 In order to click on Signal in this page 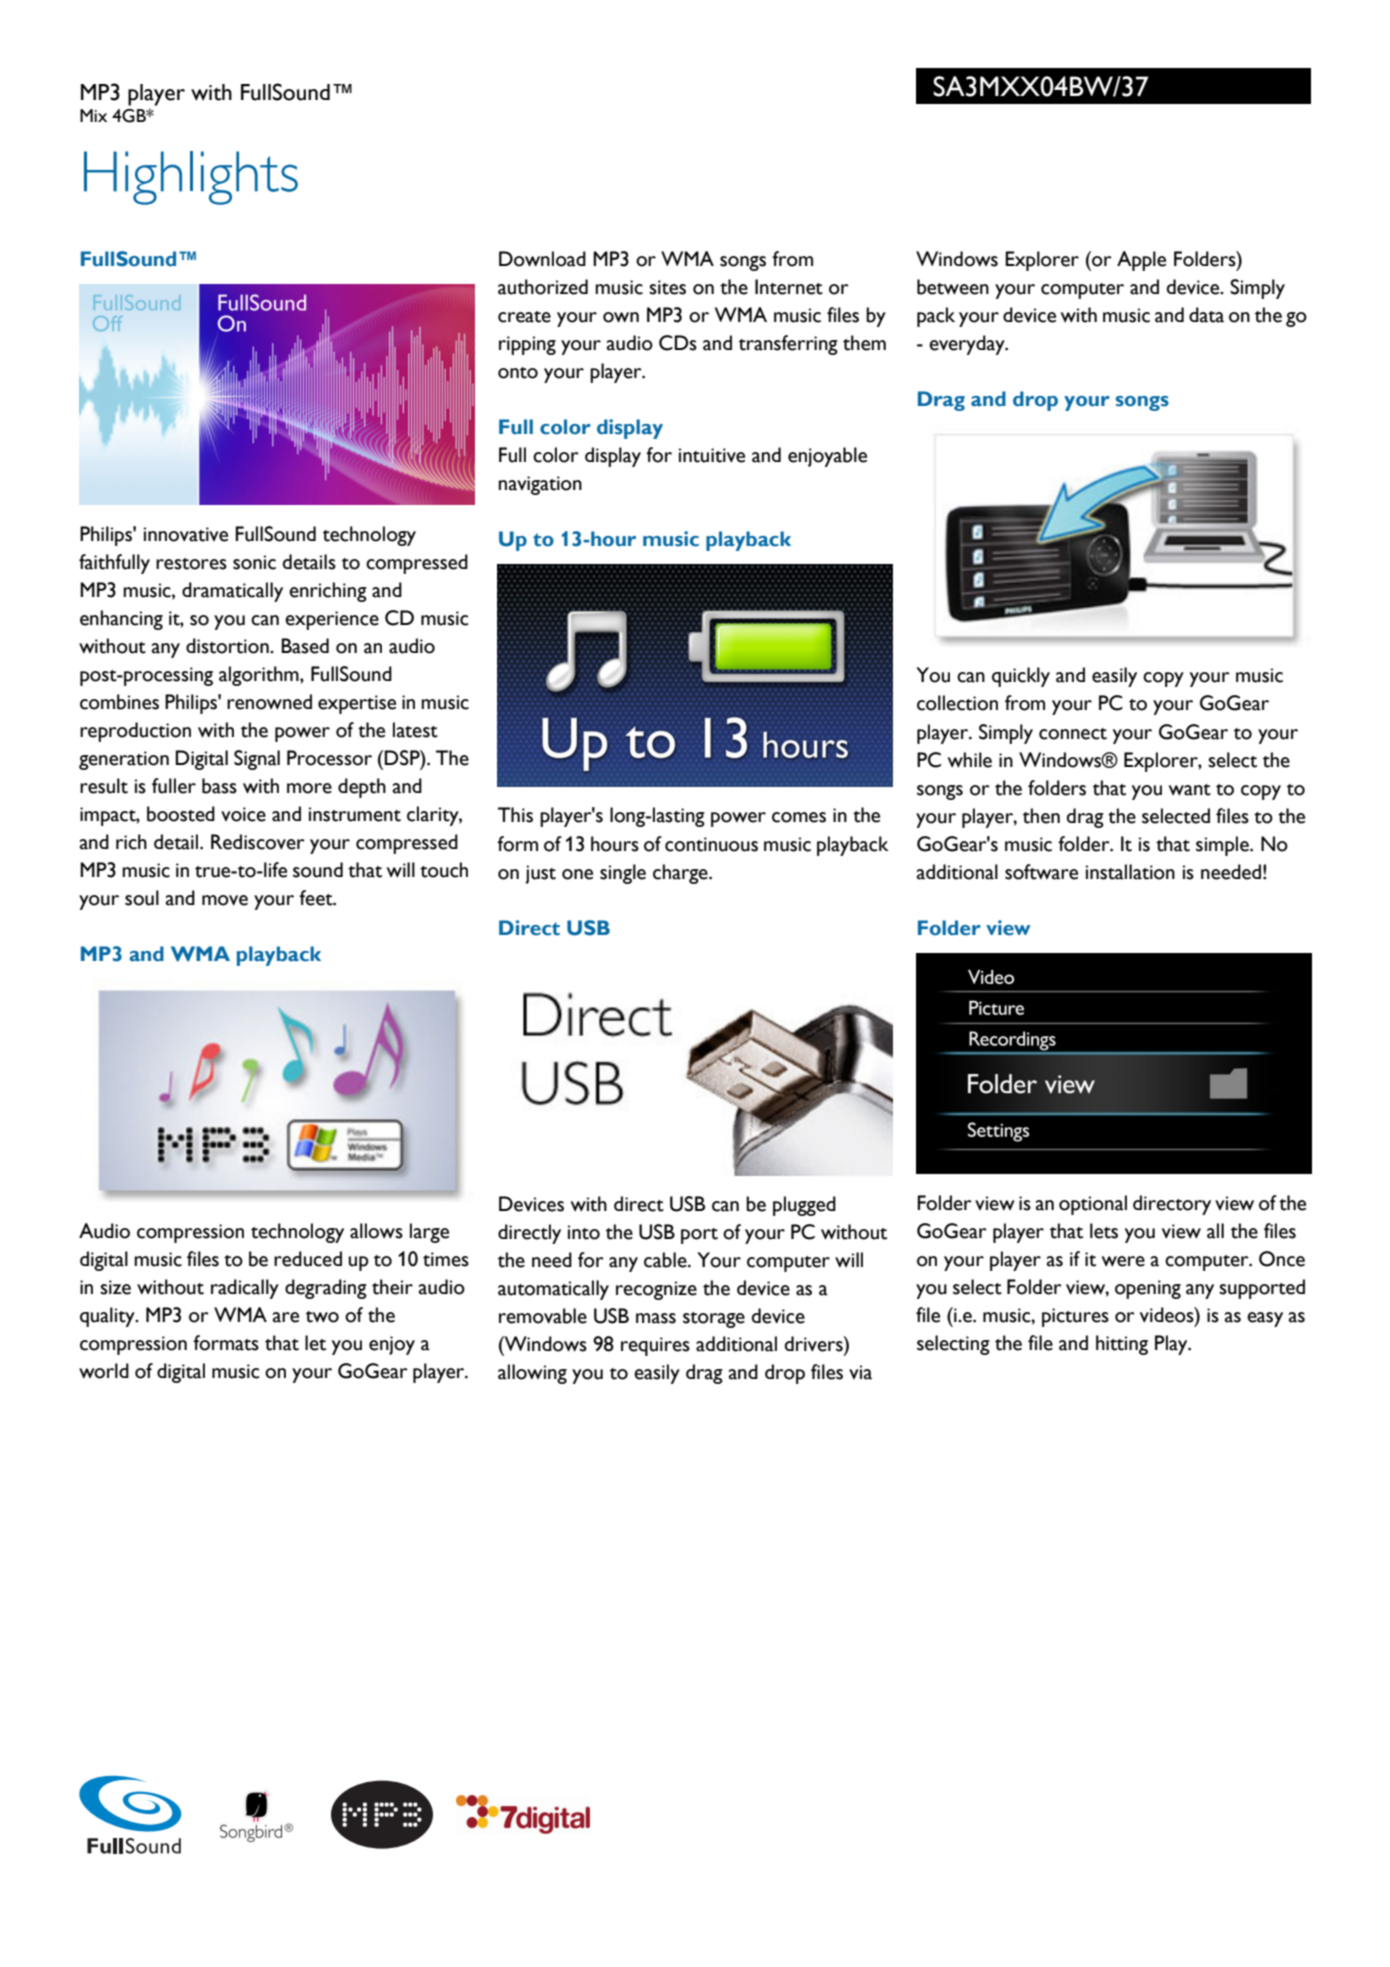, I will do `click(257, 760)`.
